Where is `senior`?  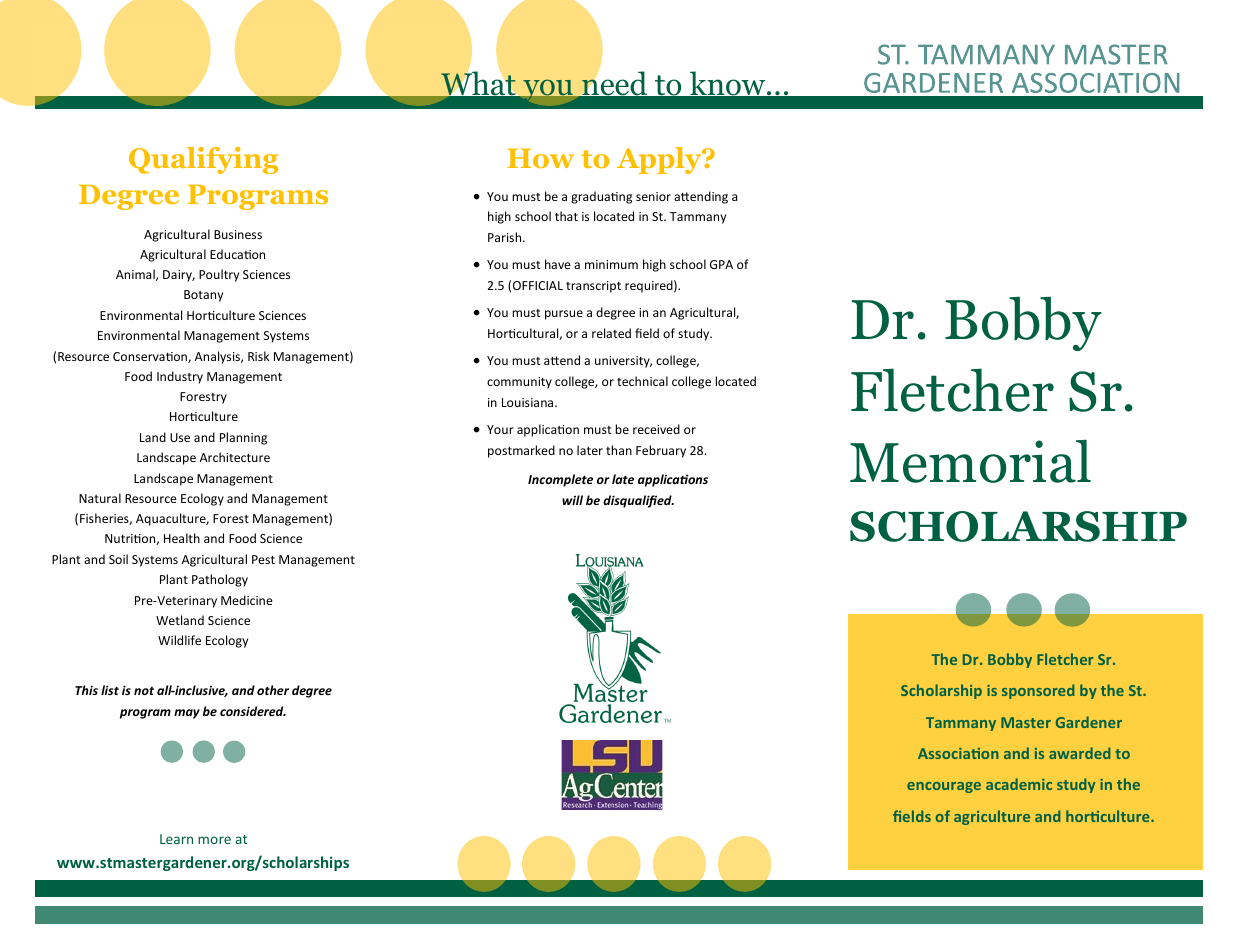 senior is located at coordinates (653, 196).
